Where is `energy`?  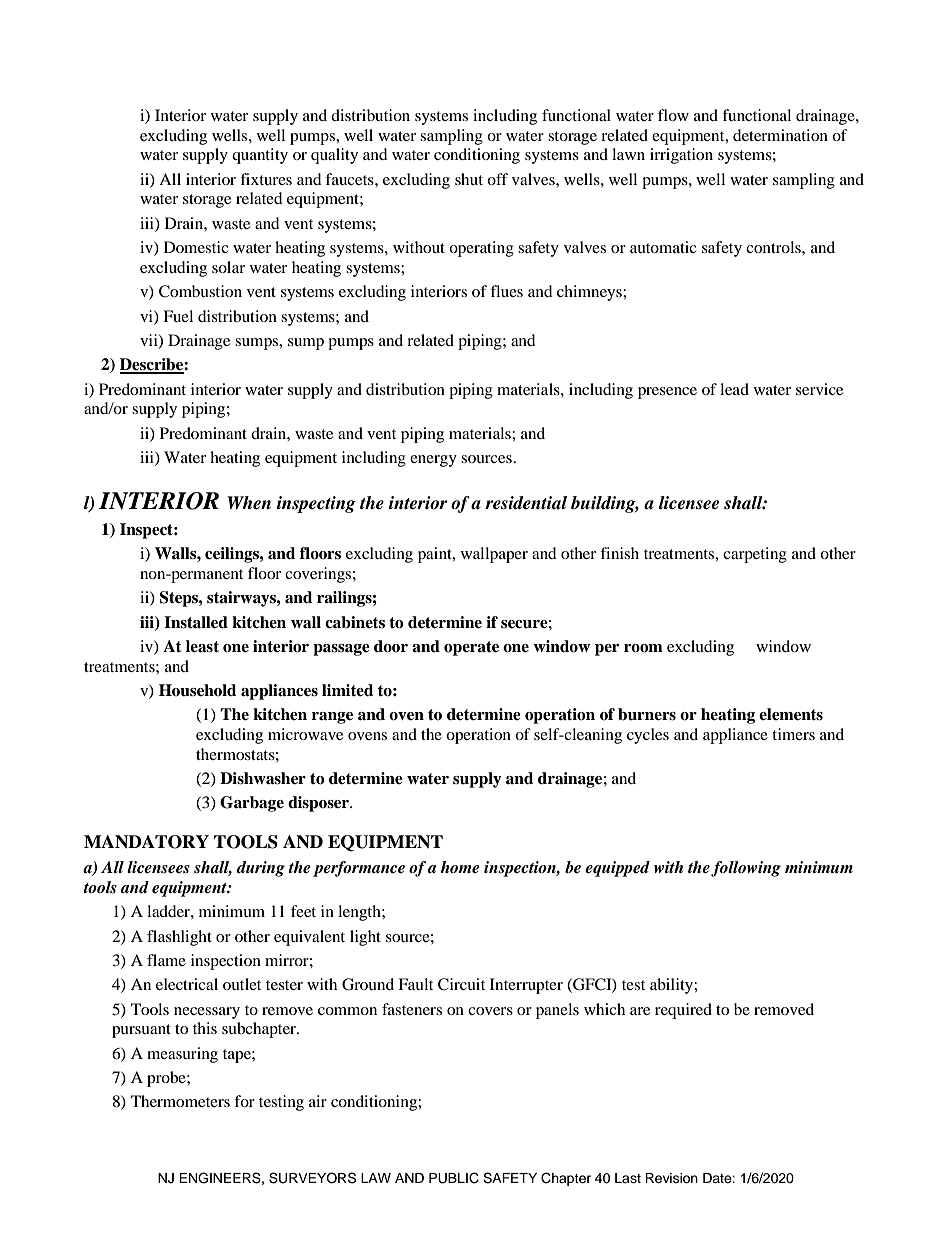 energy is located at coordinates (433, 461).
